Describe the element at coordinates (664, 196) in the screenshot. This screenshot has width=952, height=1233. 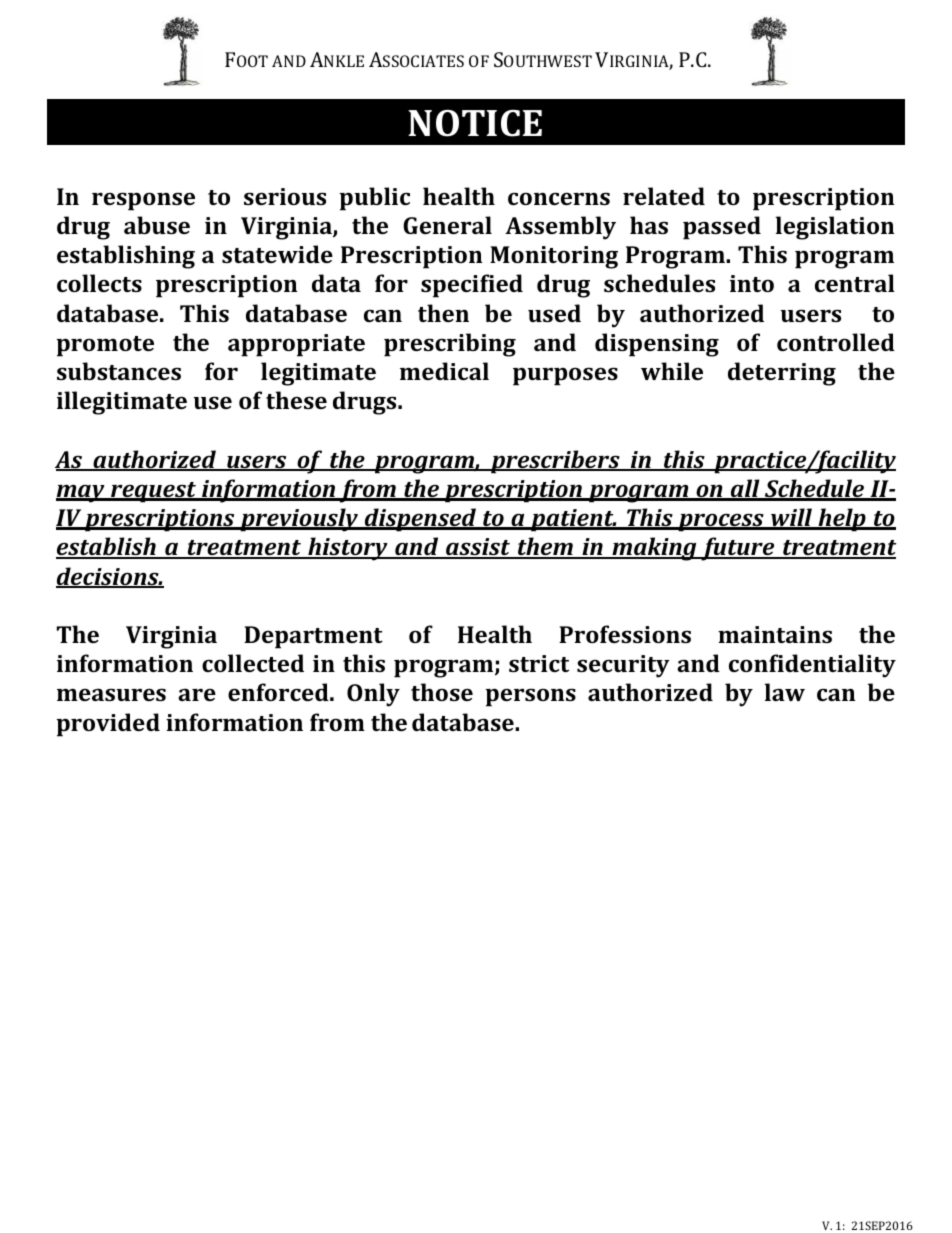
I see `related` at that location.
